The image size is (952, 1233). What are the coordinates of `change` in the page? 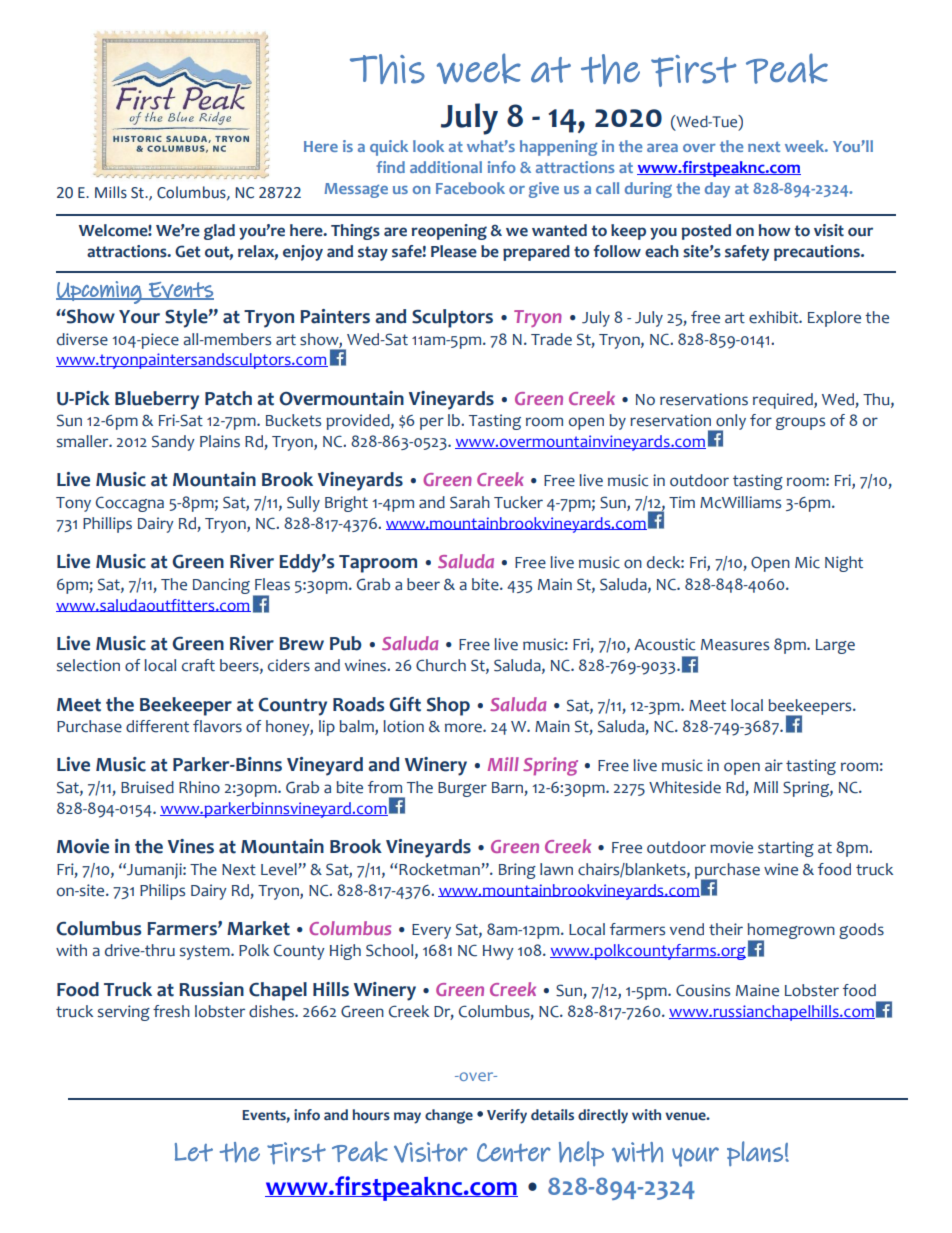 It's located at (449, 1116).
